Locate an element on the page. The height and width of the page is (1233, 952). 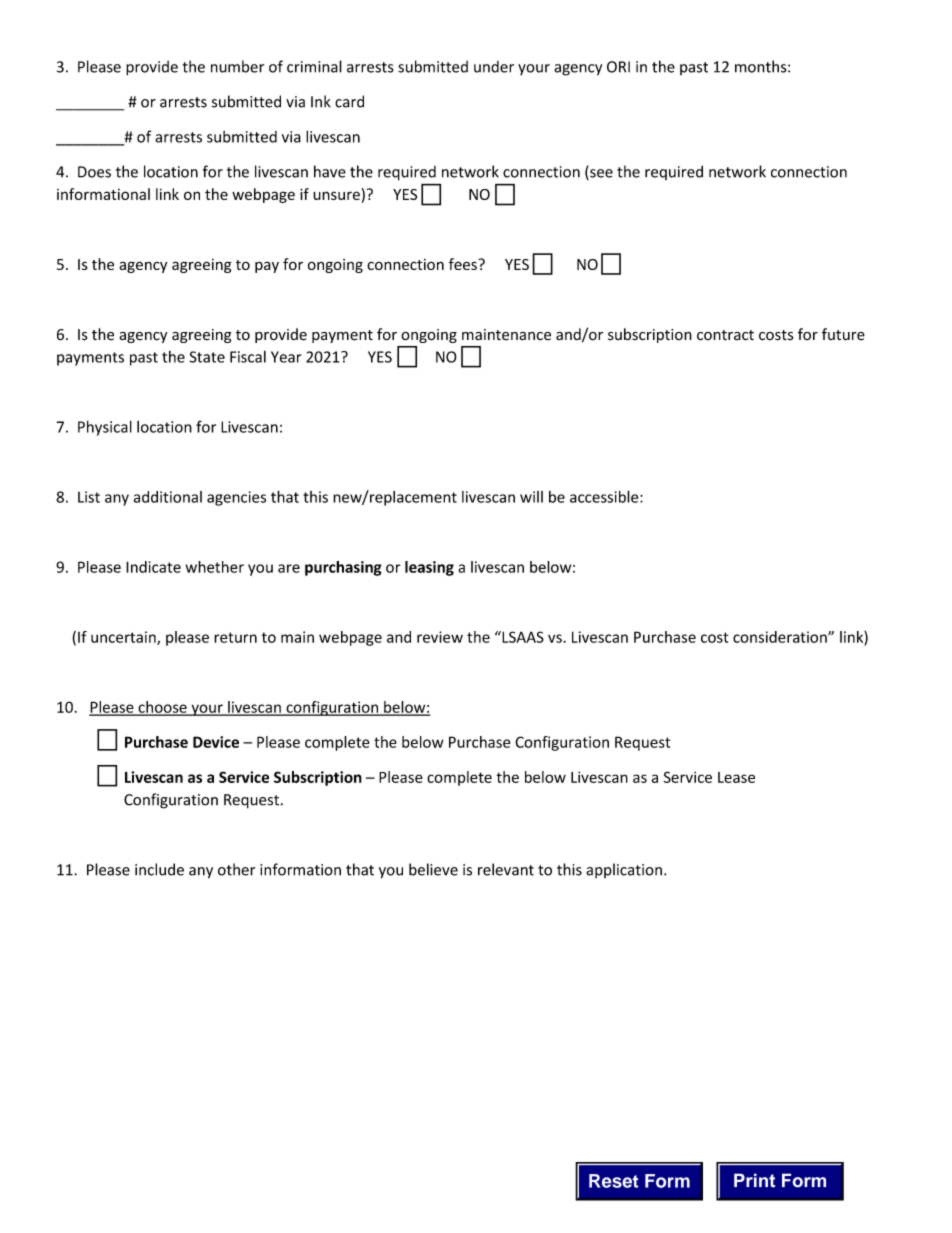
number is located at coordinates (237, 66).
